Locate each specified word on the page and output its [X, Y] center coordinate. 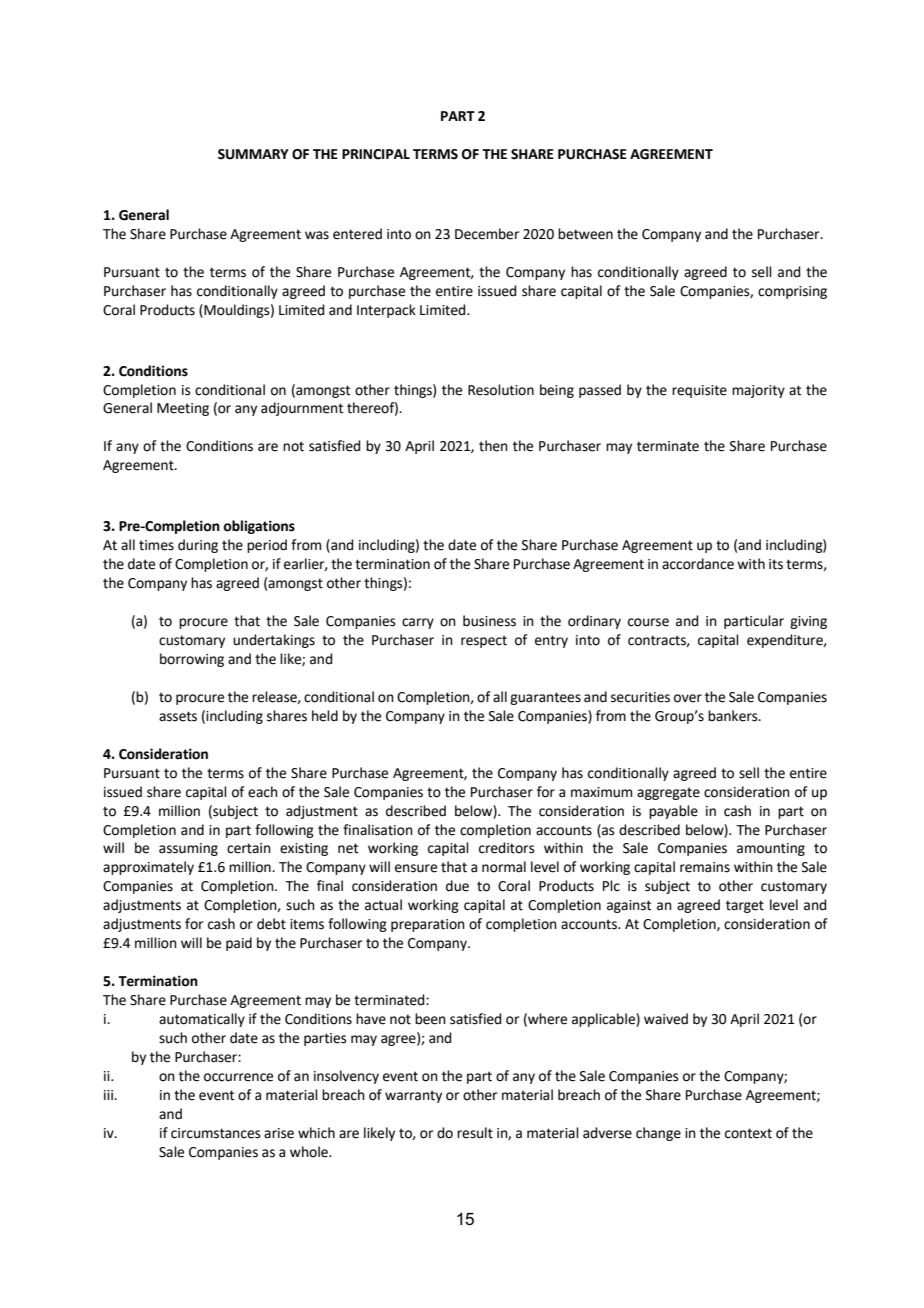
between [585, 234]
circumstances [216, 1133]
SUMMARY [253, 154]
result [475, 1133]
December [487, 234]
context [748, 1133]
